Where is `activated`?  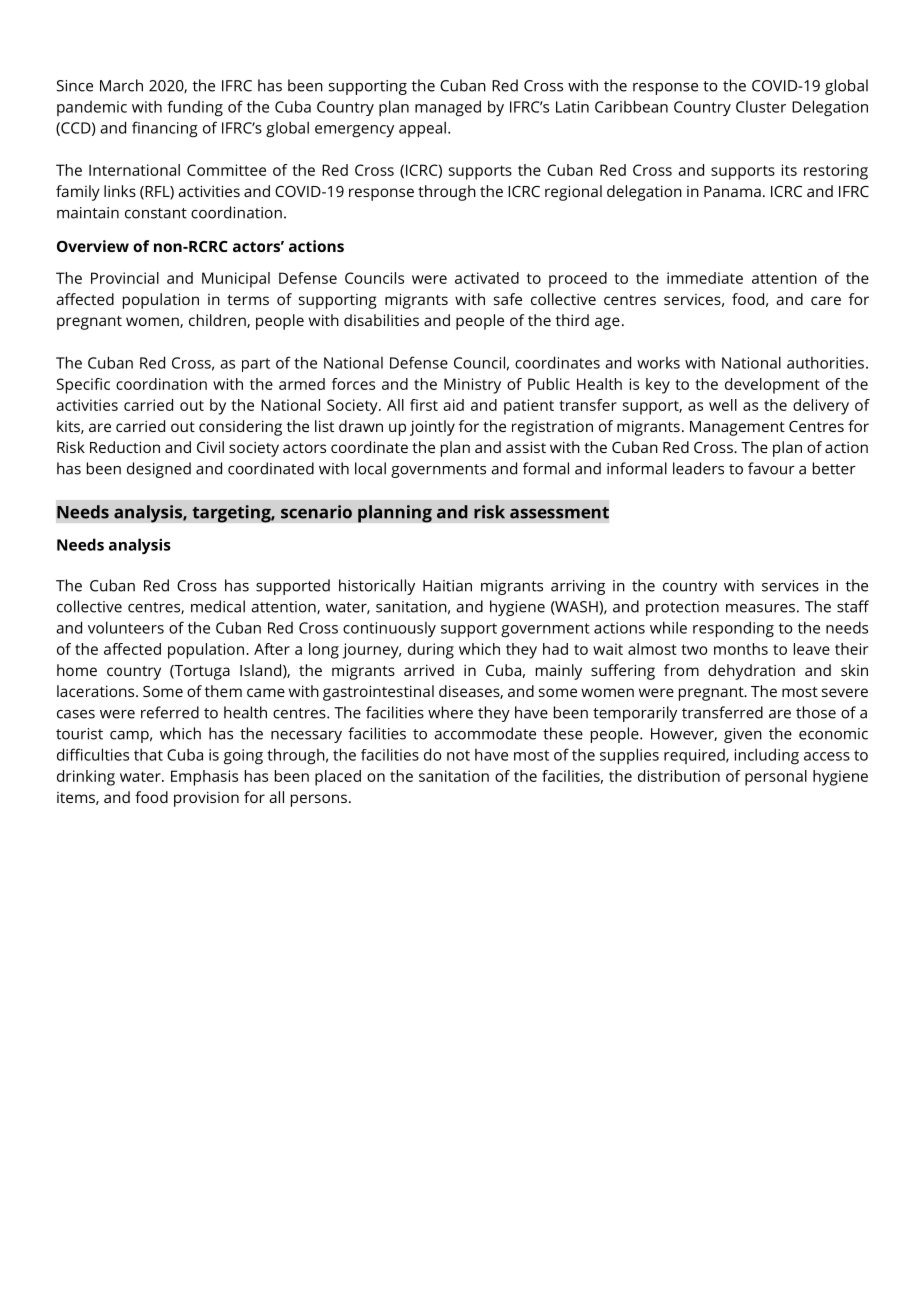
activated is located at coordinates (487, 278).
